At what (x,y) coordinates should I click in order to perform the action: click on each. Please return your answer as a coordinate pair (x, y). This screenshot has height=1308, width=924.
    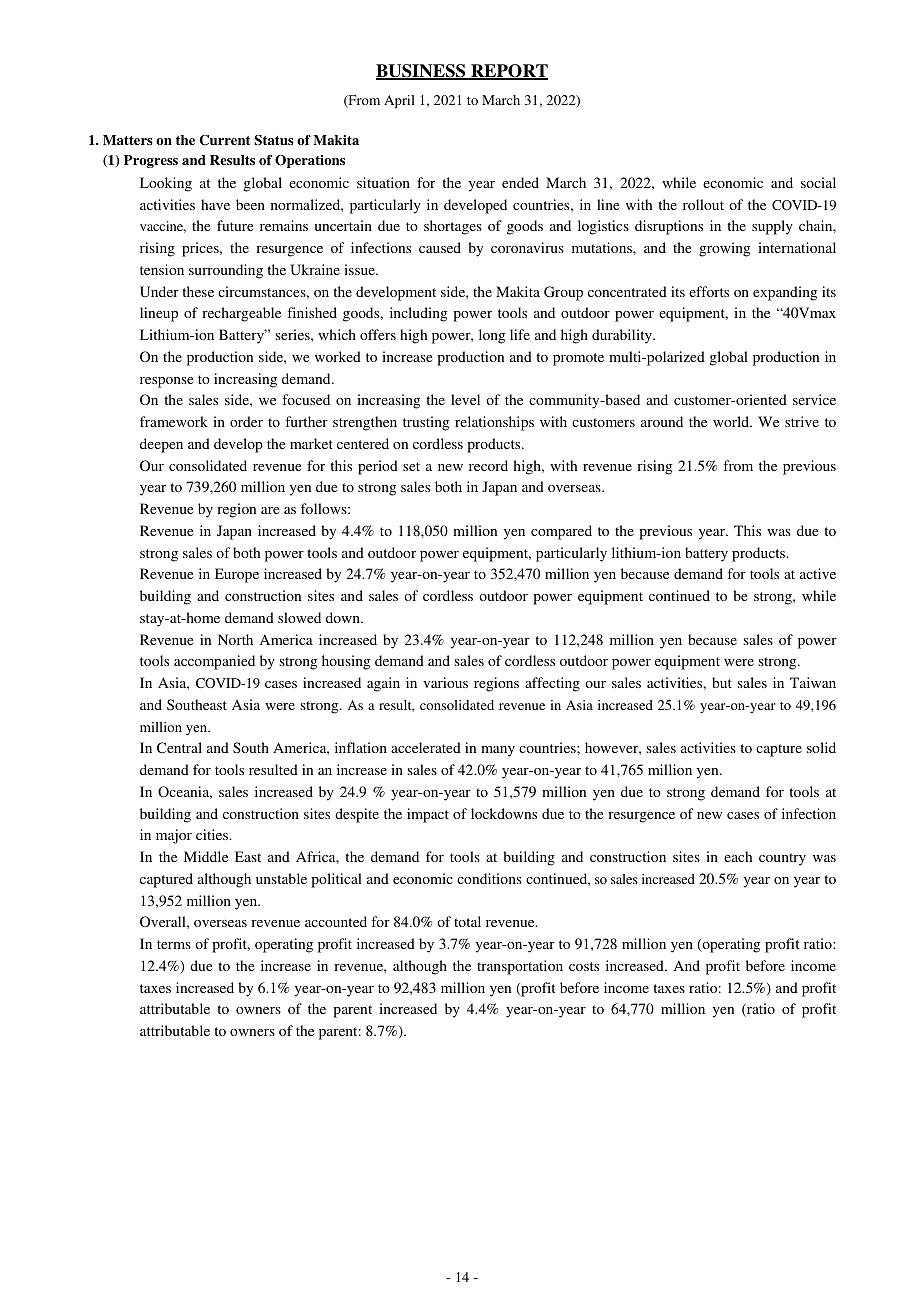
    Looking at the image, I should click on (738, 856).
